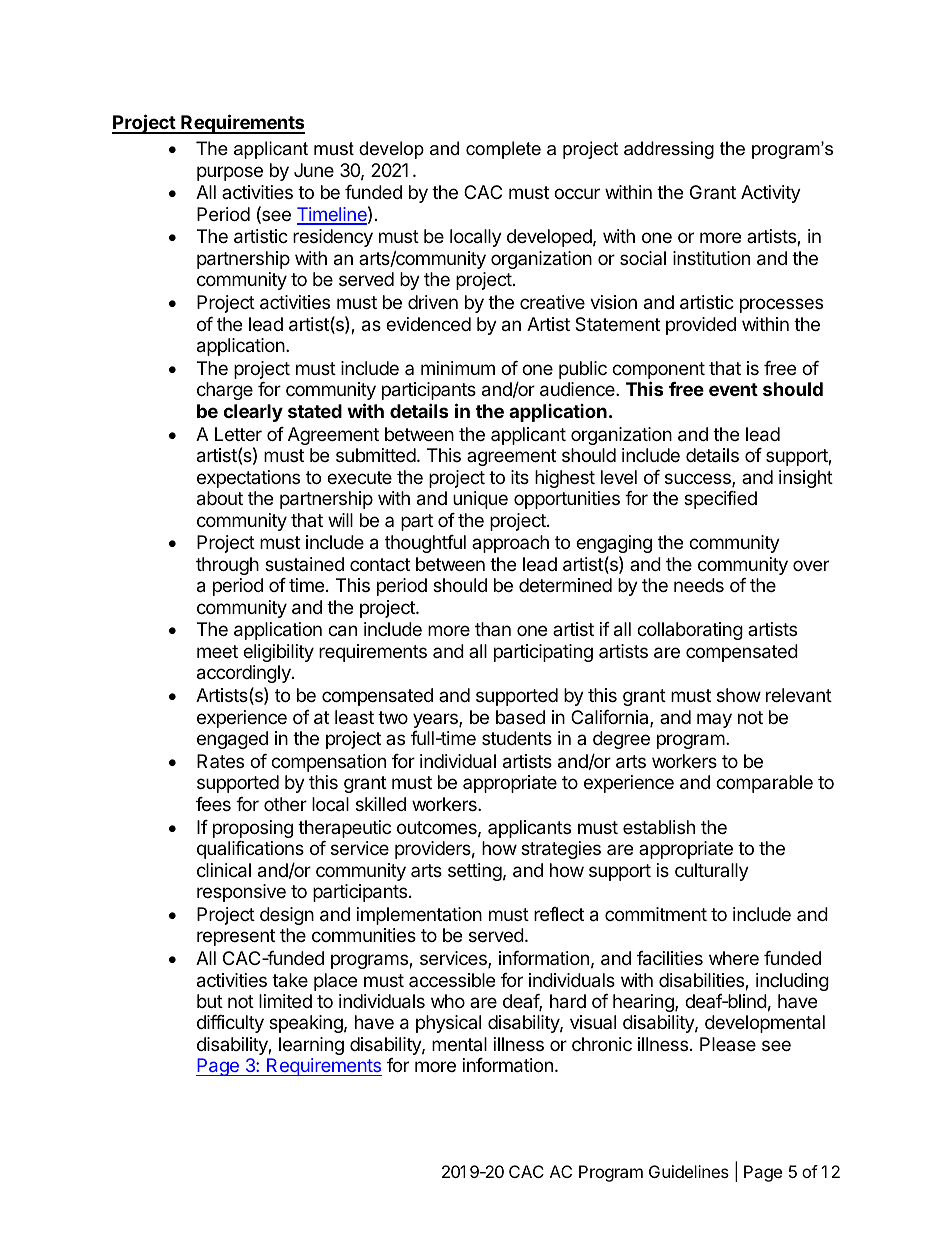 Image resolution: width=952 pixels, height=1233 pixels. Describe the element at coordinates (602, 1044) in the screenshot. I see `chronic` at that location.
